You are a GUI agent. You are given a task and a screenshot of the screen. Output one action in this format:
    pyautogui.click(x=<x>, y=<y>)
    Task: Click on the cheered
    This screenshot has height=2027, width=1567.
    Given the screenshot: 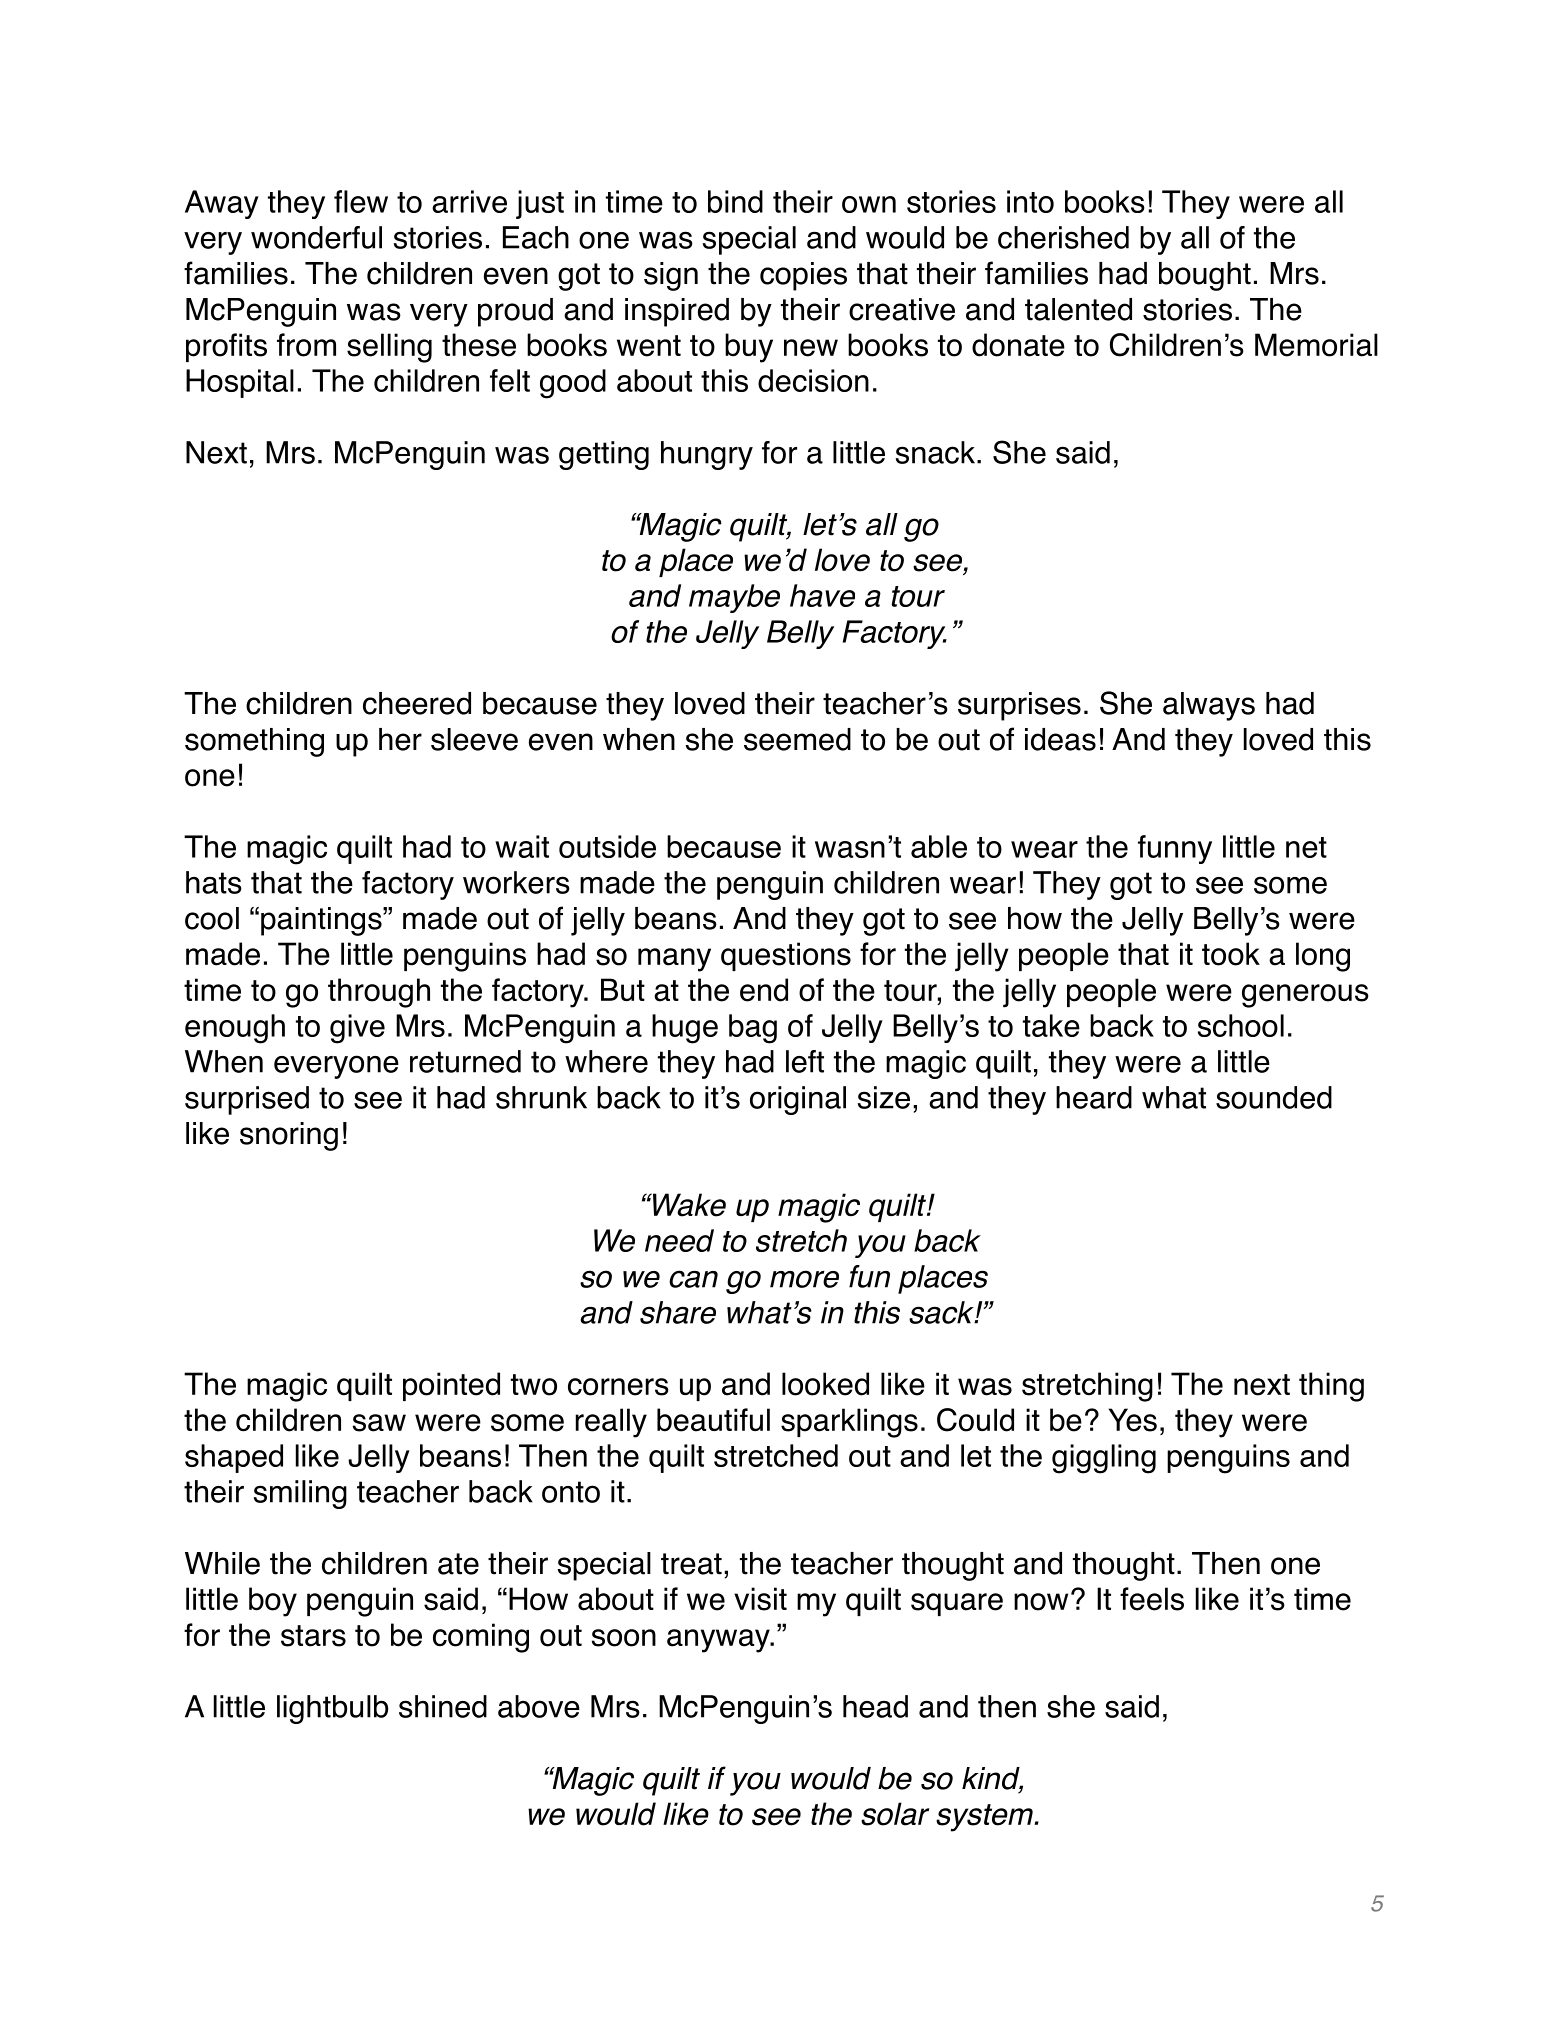 What is the action you would take?
    pyautogui.click(x=417, y=703)
